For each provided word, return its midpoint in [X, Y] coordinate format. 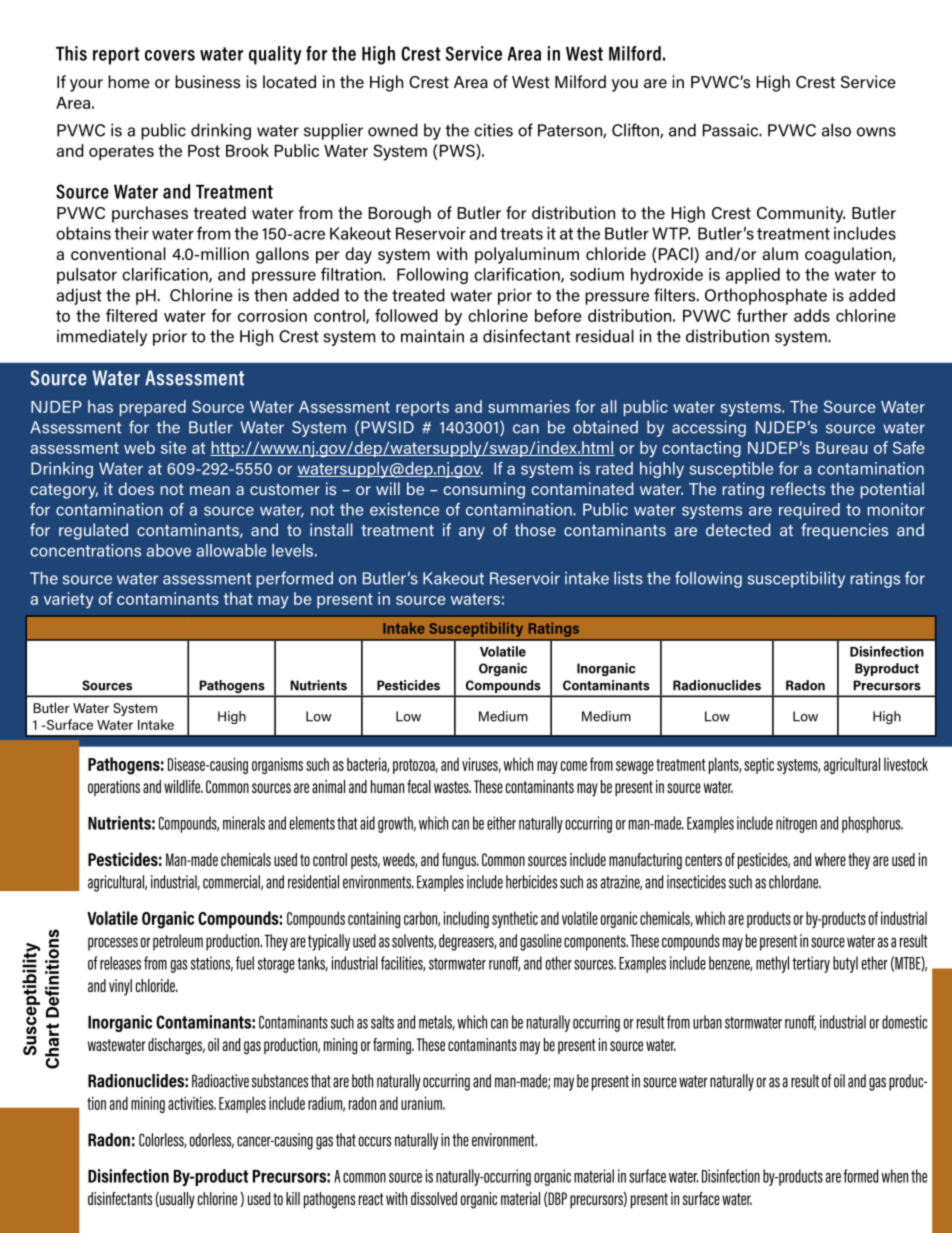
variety [69, 600]
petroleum [178, 942]
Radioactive [220, 1081]
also [836, 130]
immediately [102, 337]
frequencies [844, 531]
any [472, 533]
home [129, 81]
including [466, 919]
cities [493, 130]
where [830, 859]
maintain [432, 336]
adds [812, 315]
